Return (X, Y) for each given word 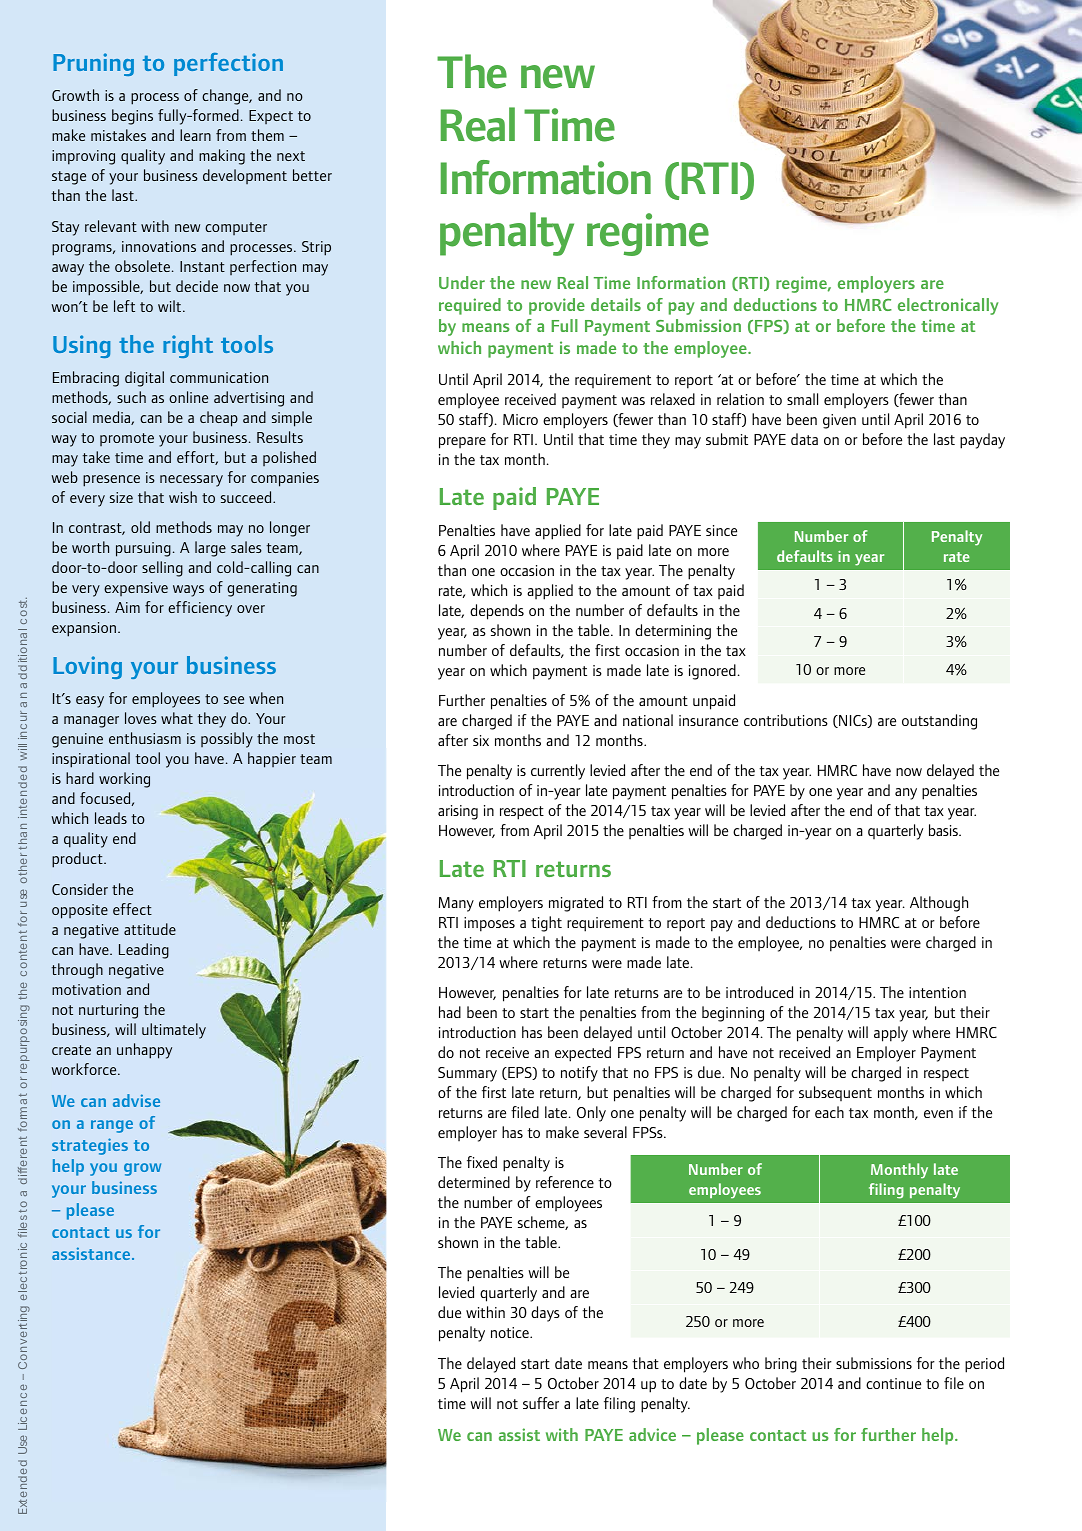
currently (558, 772)
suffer (541, 1403)
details (616, 304)
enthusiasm (145, 738)
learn (195, 135)
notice (511, 1332)
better (312, 175)
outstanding (939, 722)
